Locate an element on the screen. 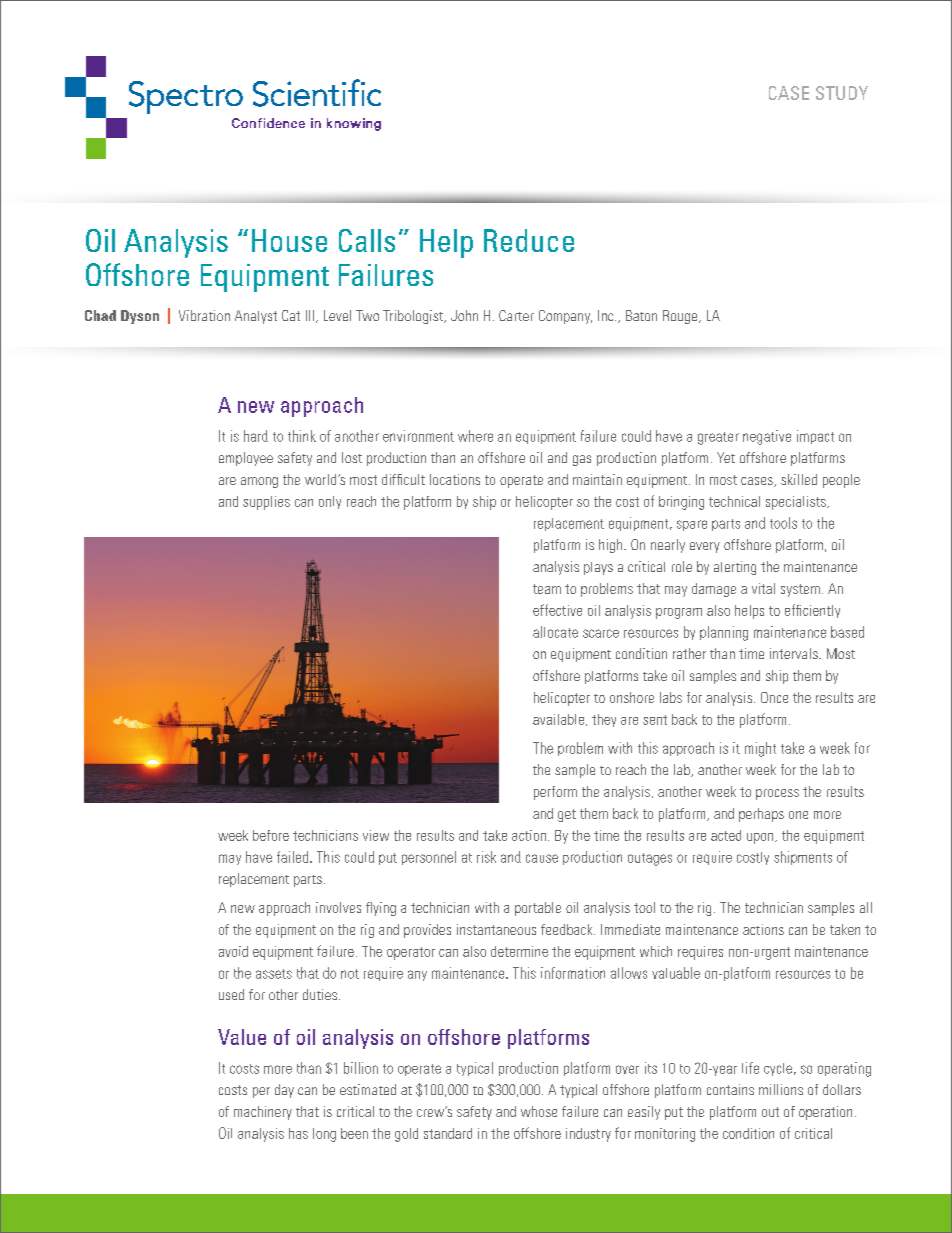  before is located at coordinates (271, 835).
